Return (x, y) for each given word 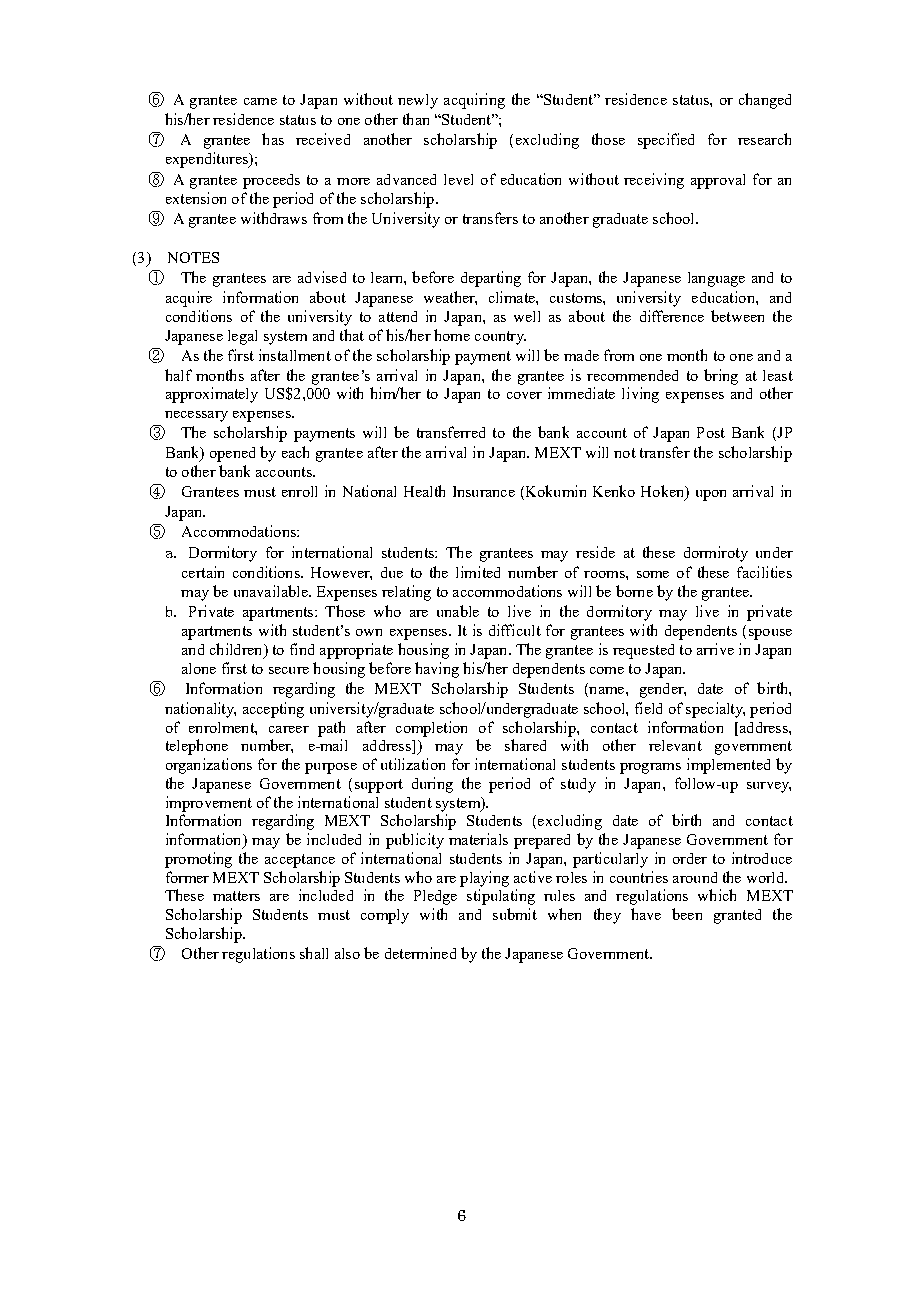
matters (236, 896)
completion (431, 729)
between (737, 316)
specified (666, 141)
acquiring (474, 101)
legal (242, 337)
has (273, 139)
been (687, 914)
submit (515, 914)
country (500, 338)
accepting (273, 710)
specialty (715, 710)
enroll (299, 491)
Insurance (484, 491)
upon (711, 495)
